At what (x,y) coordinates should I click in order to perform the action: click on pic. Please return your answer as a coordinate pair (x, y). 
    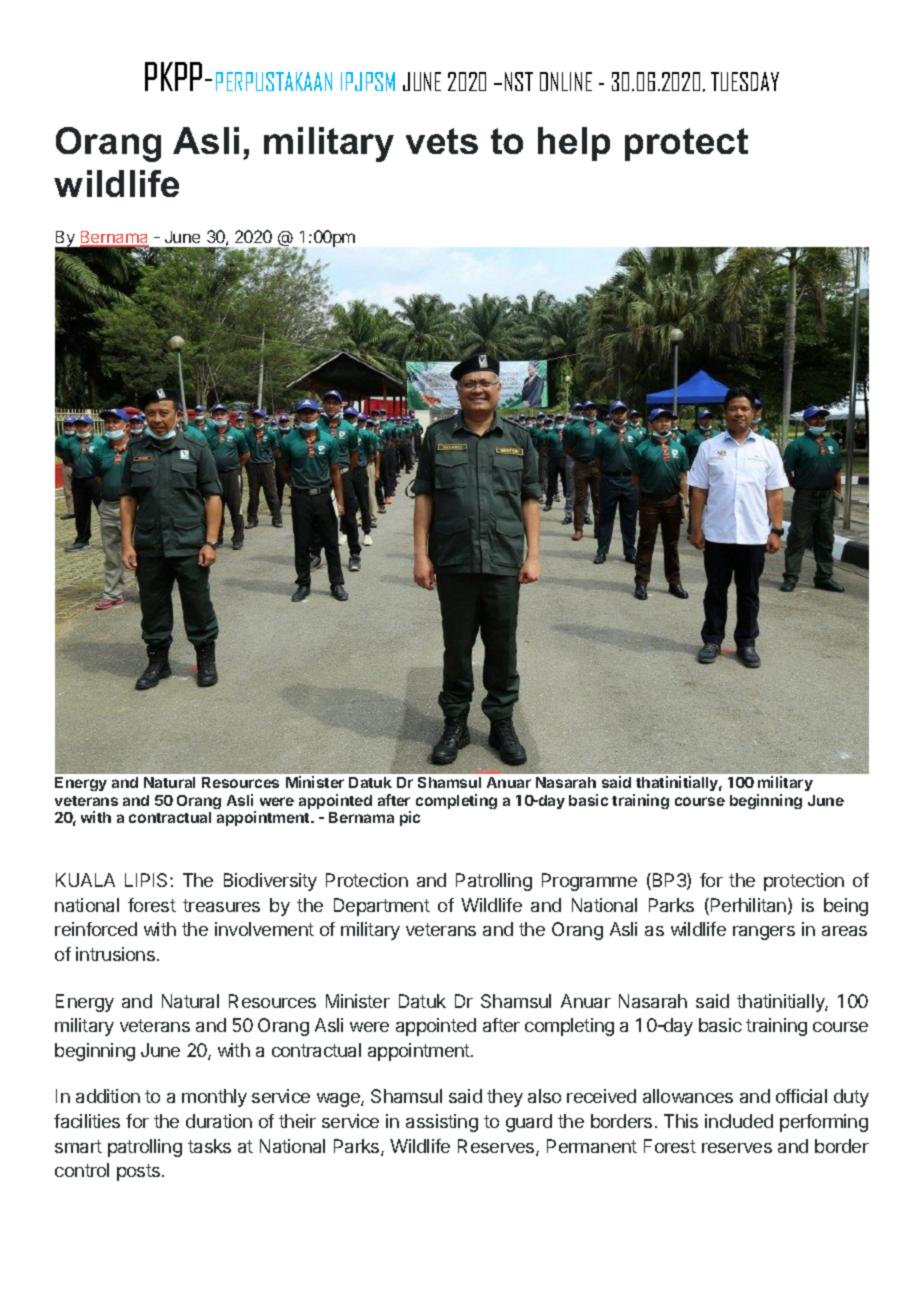
    Looking at the image, I should click on (410, 818).
